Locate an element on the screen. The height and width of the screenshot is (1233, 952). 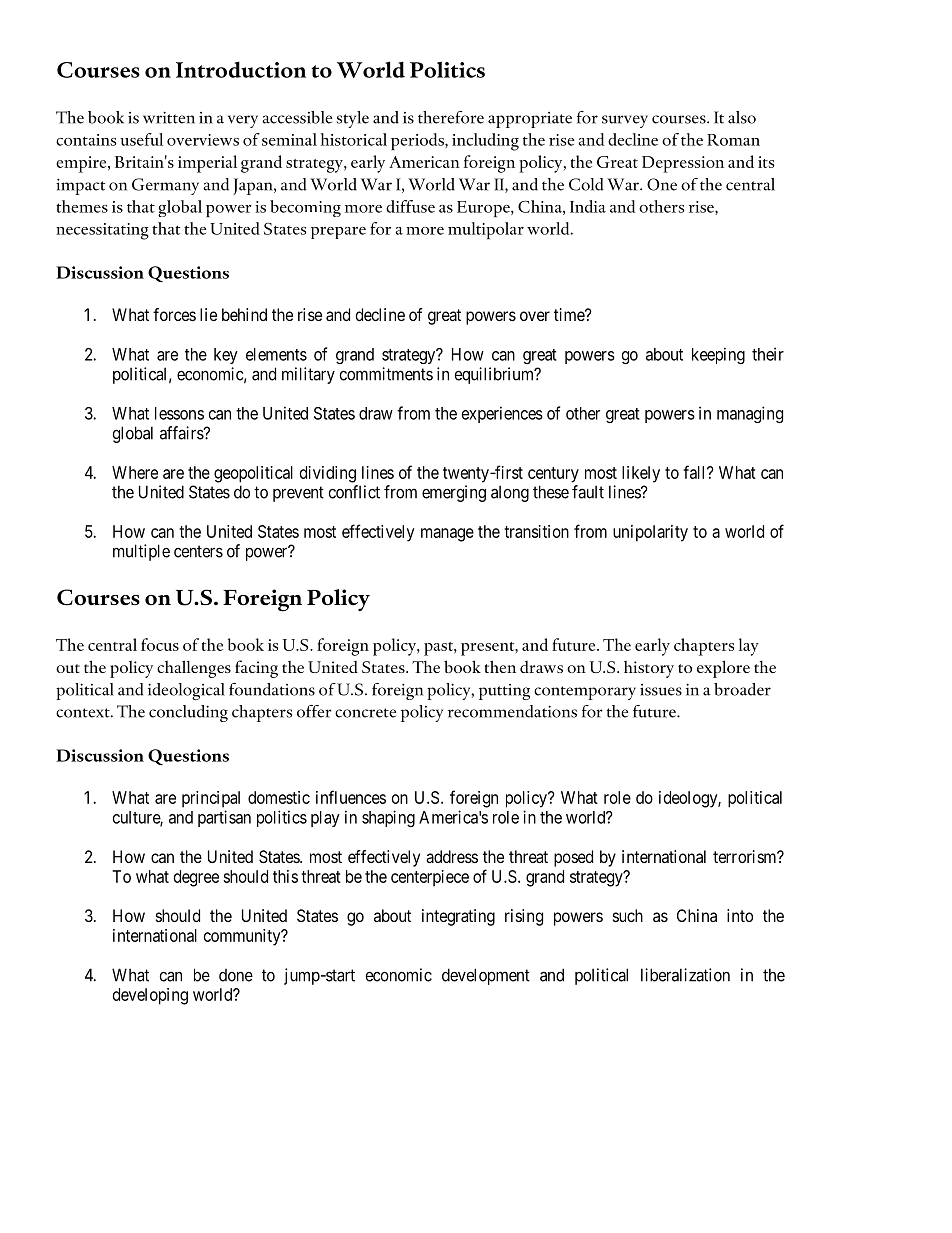
liberalization is located at coordinates (685, 975).
